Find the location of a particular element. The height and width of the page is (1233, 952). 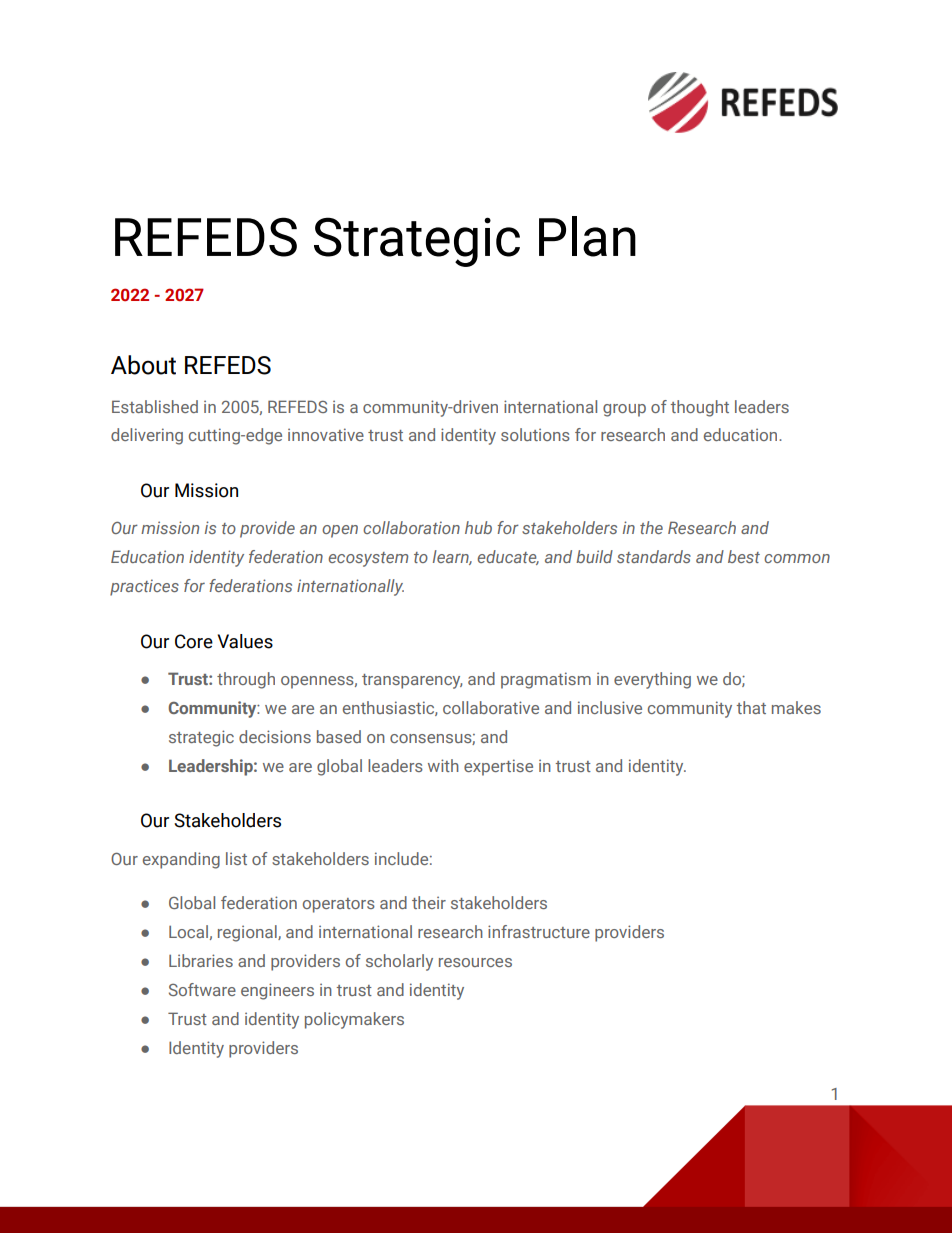

thought is located at coordinates (699, 408).
